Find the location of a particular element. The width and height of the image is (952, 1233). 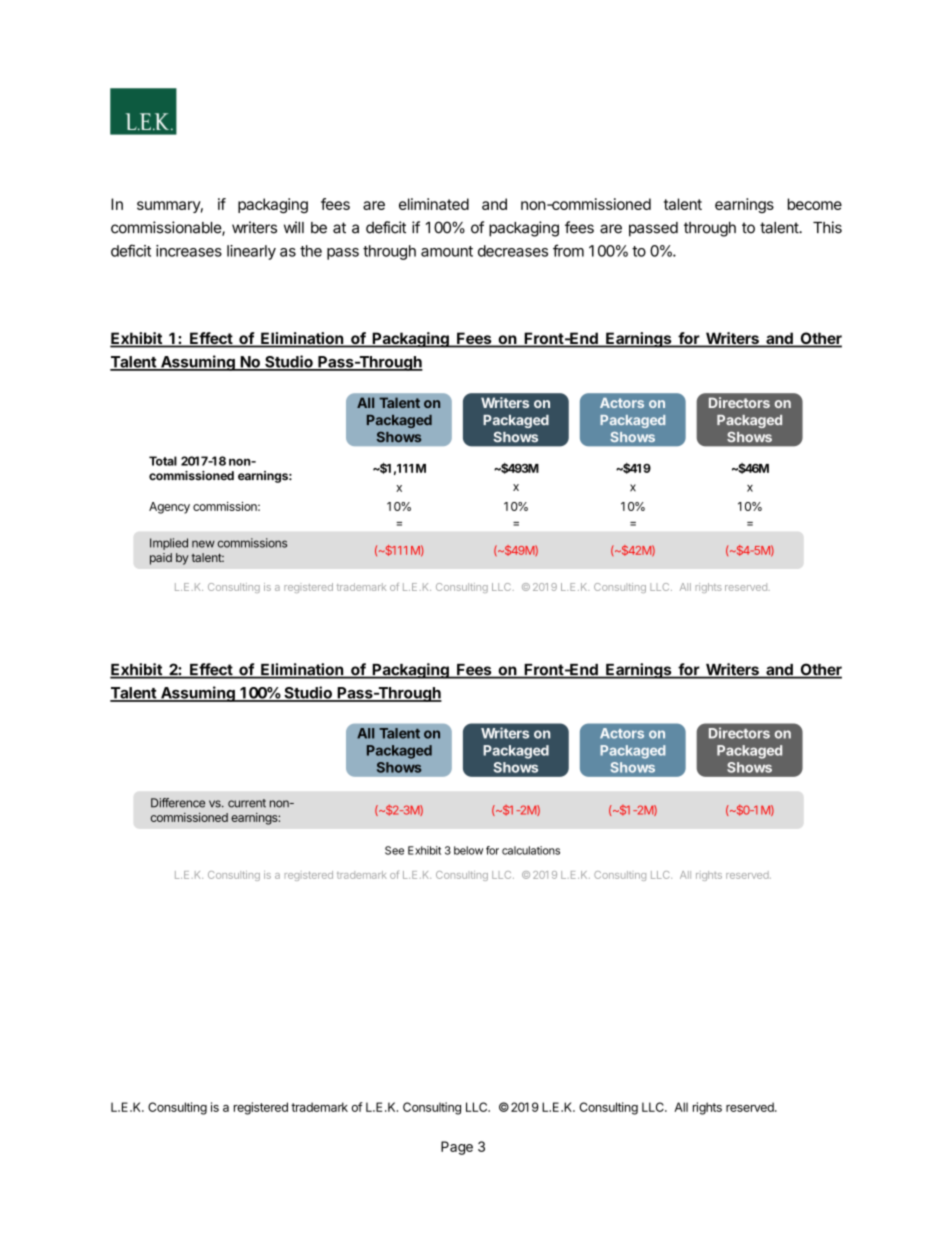

This is located at coordinates (827, 227).
